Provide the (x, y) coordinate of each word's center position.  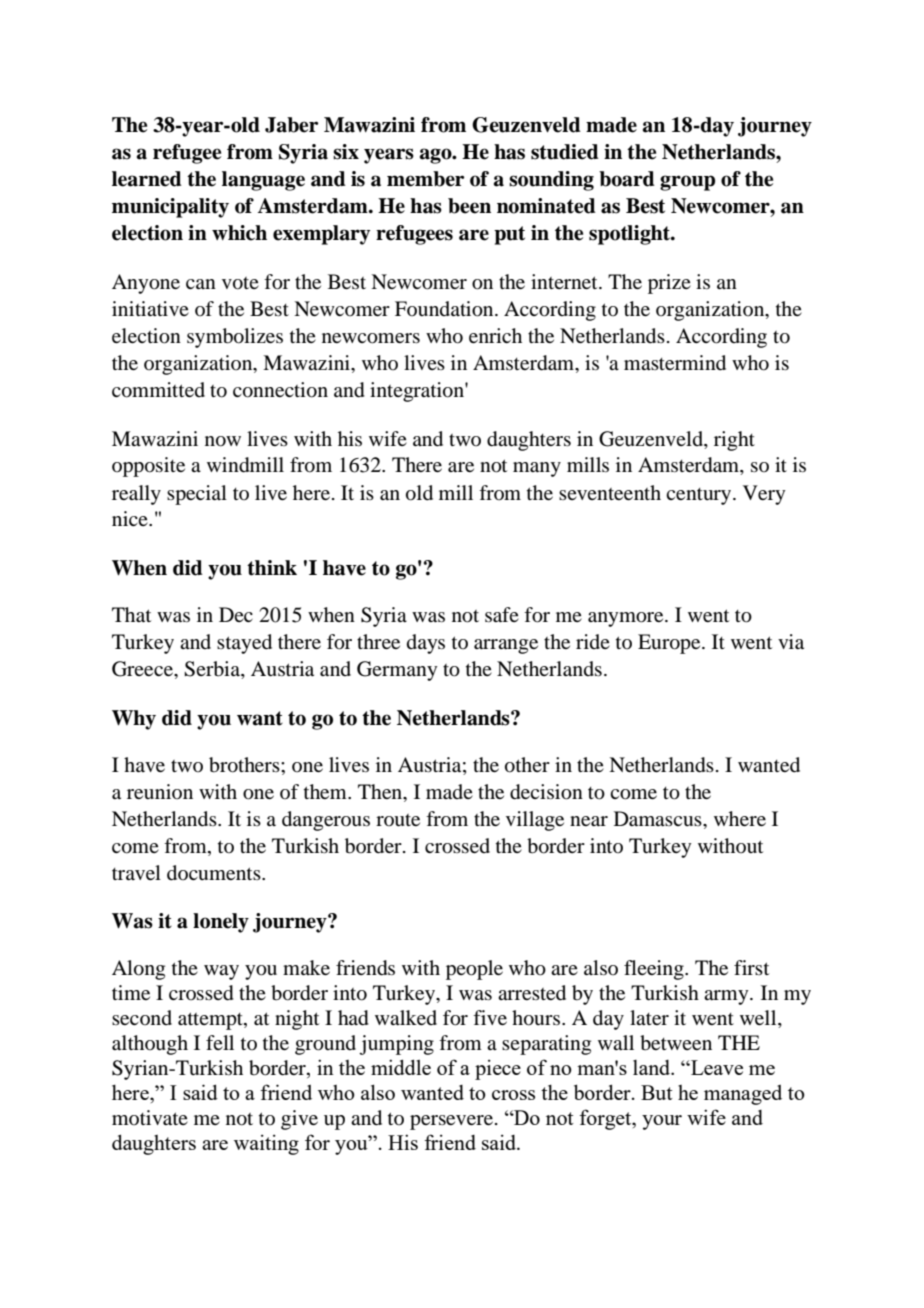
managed (743, 1095)
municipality (170, 208)
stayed (244, 644)
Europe (670, 644)
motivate (150, 1117)
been (469, 206)
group (687, 183)
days (426, 644)
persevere (453, 1122)
